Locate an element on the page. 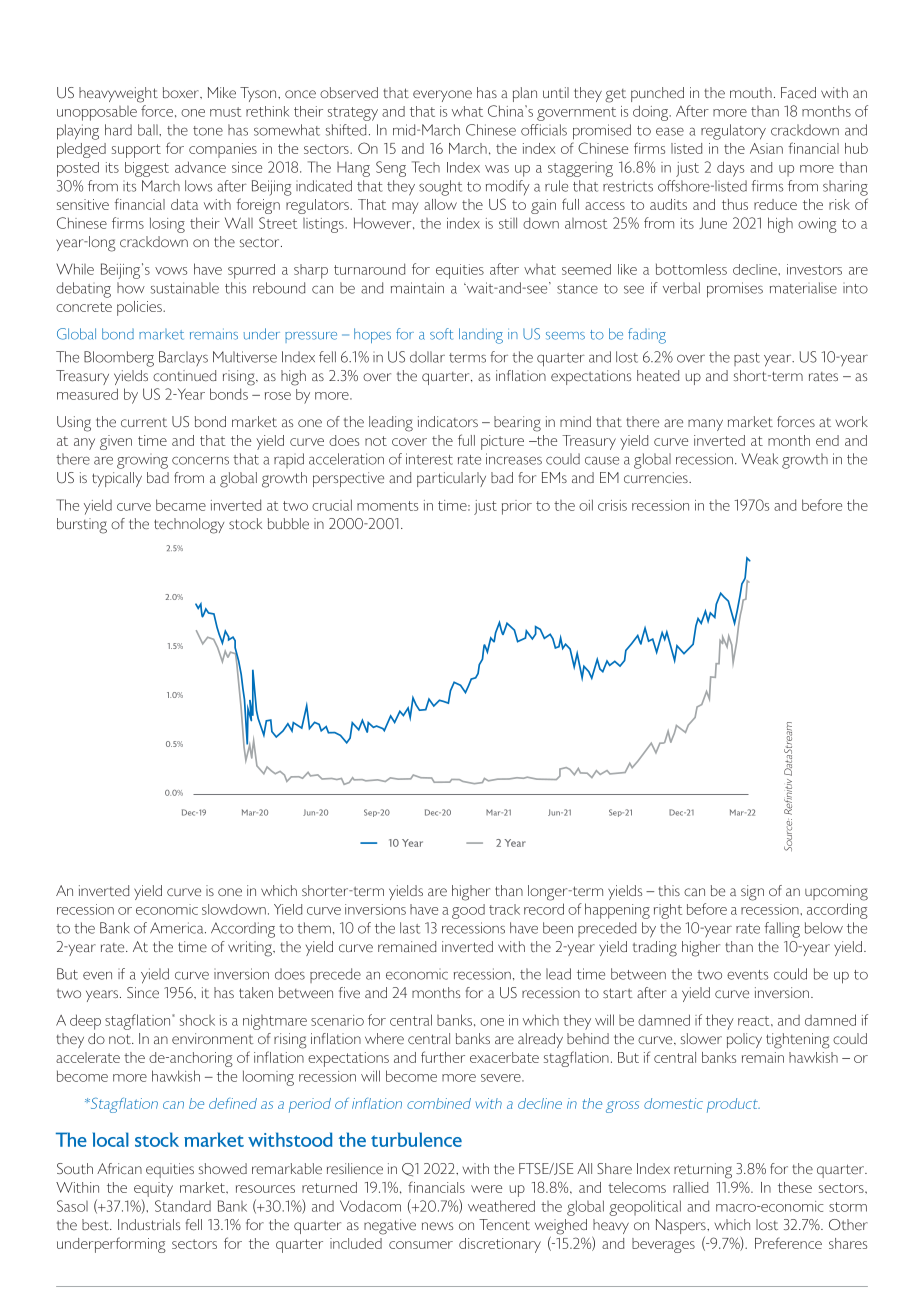  prior is located at coordinates (517, 507).
